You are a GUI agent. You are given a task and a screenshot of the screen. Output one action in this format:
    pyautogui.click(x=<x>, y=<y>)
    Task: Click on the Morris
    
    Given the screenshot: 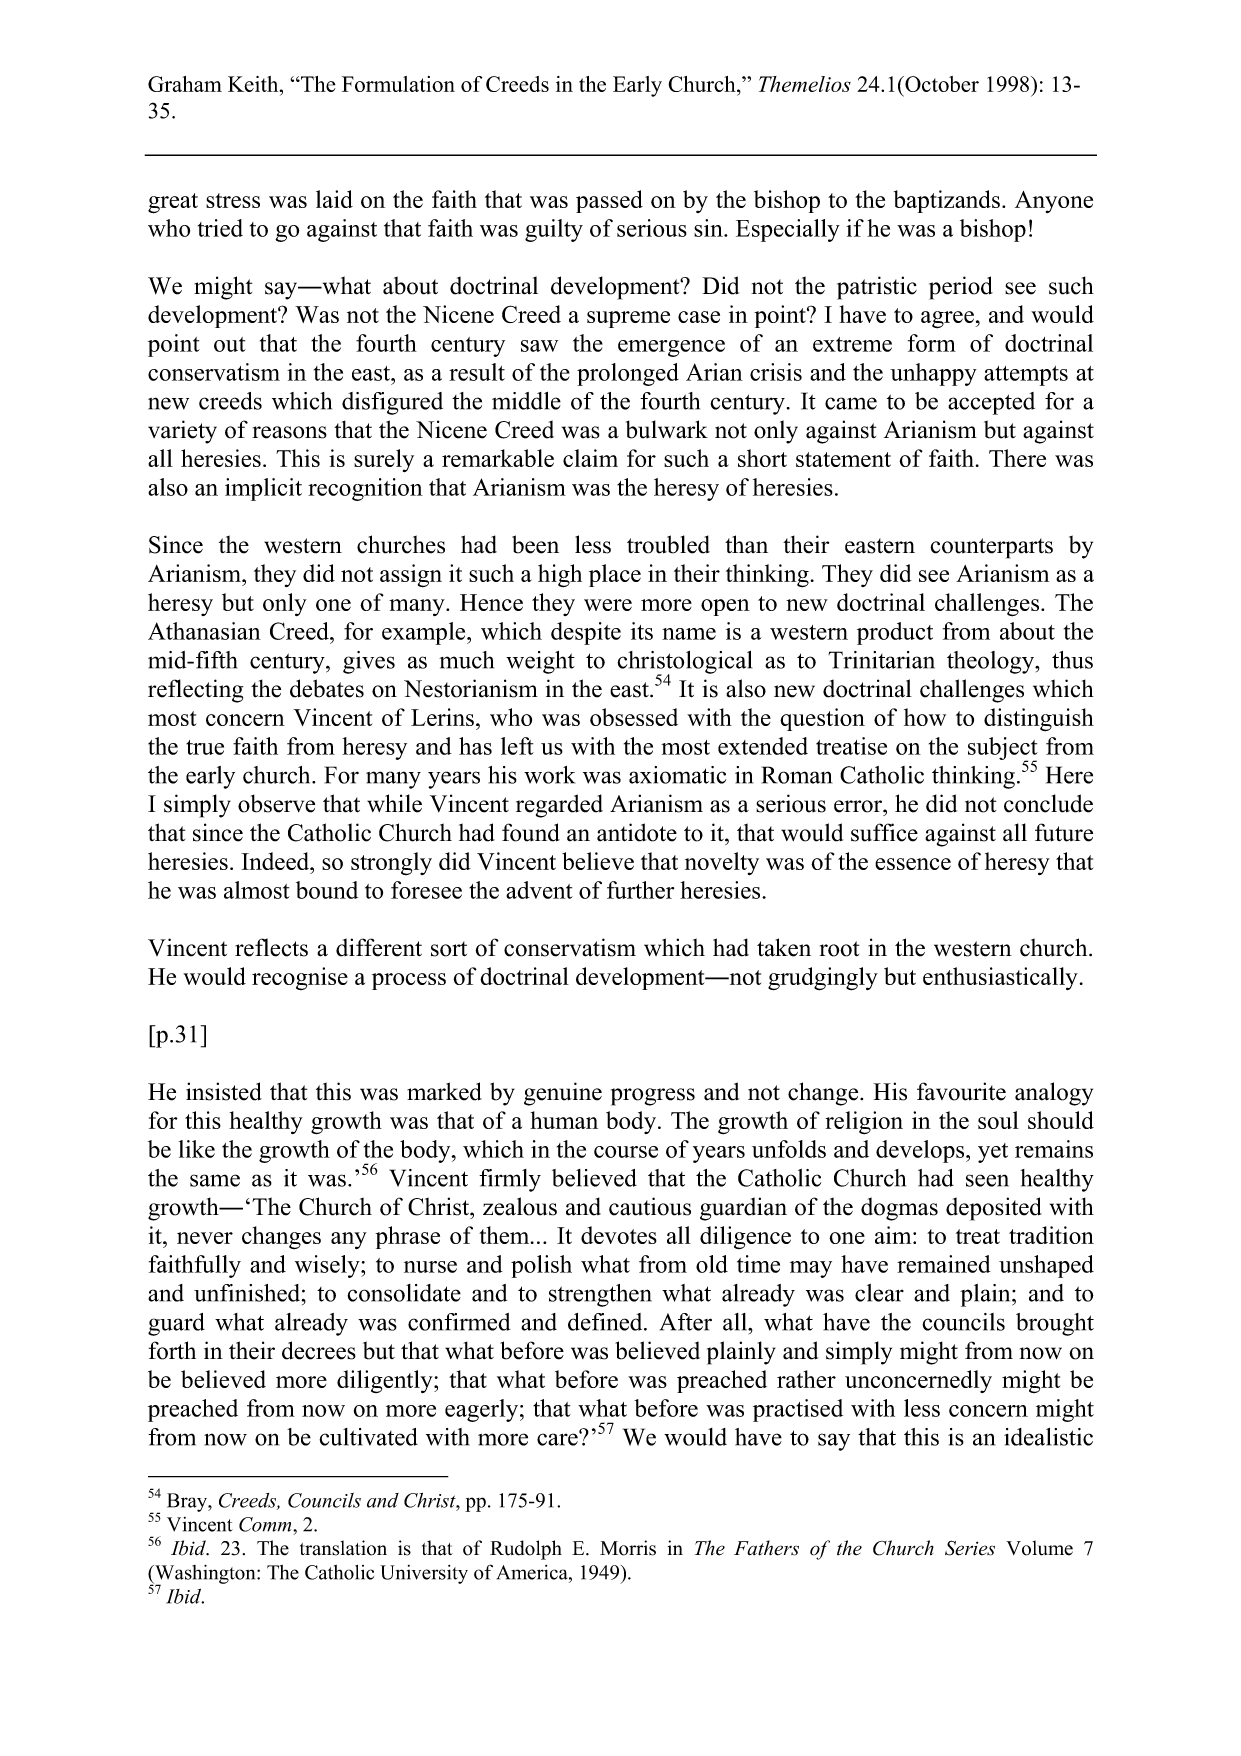 What is the action you would take?
    pyautogui.click(x=628, y=1548)
